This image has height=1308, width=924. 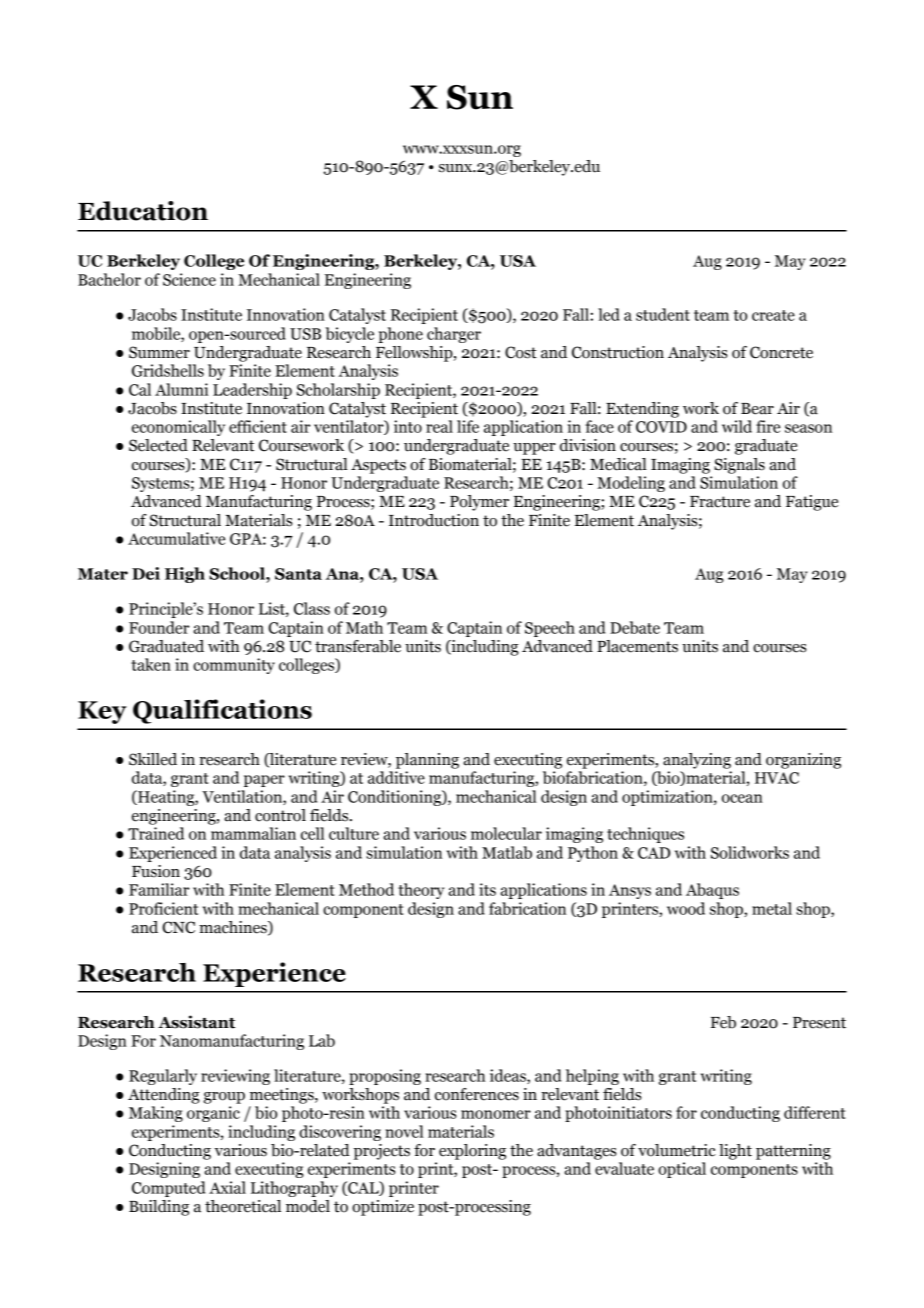 I want to click on Abaqus, so click(x=712, y=891).
